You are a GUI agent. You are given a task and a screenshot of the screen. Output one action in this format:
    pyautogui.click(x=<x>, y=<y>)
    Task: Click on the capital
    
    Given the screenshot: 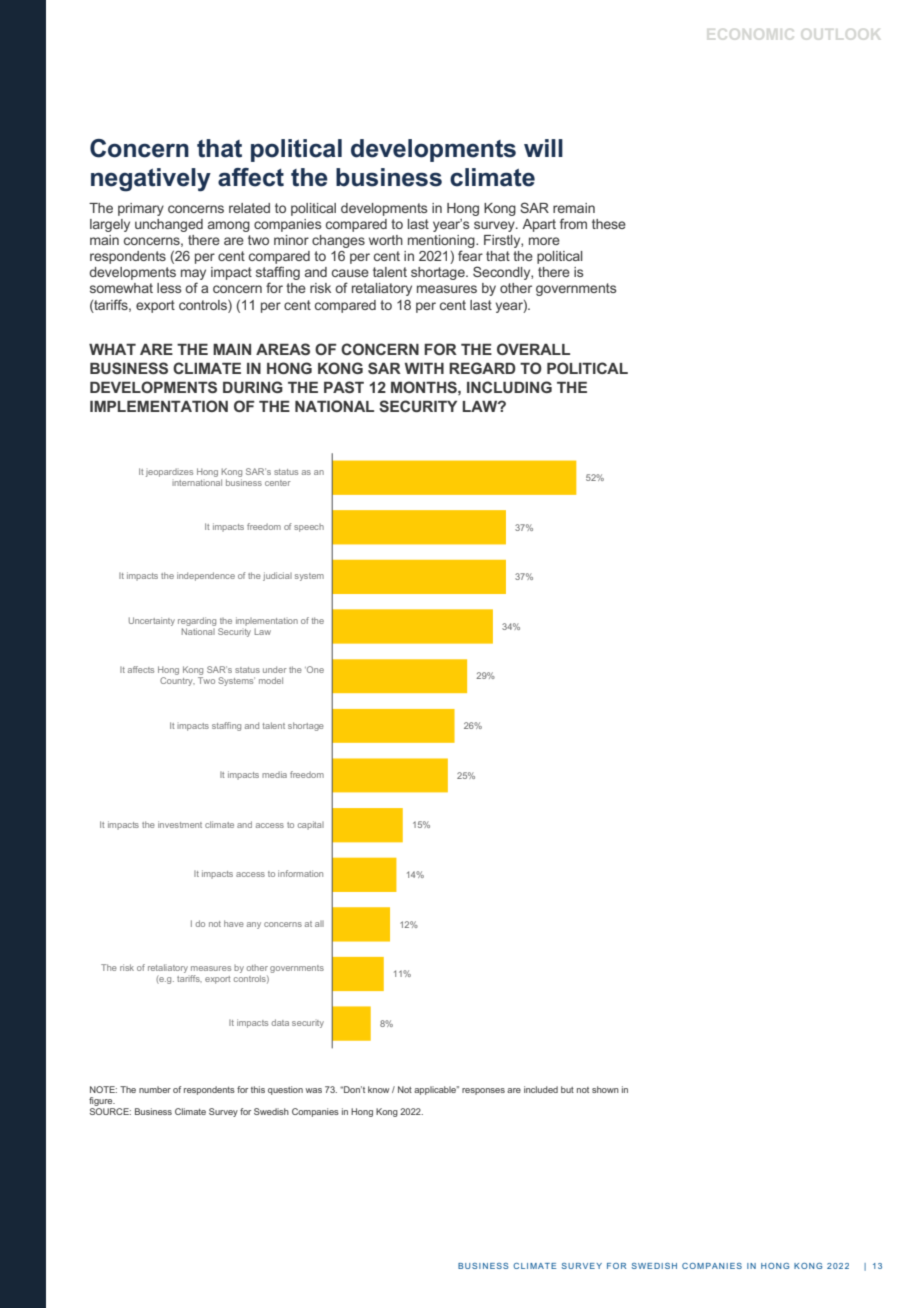 What is the action you would take?
    pyautogui.click(x=311, y=825)
